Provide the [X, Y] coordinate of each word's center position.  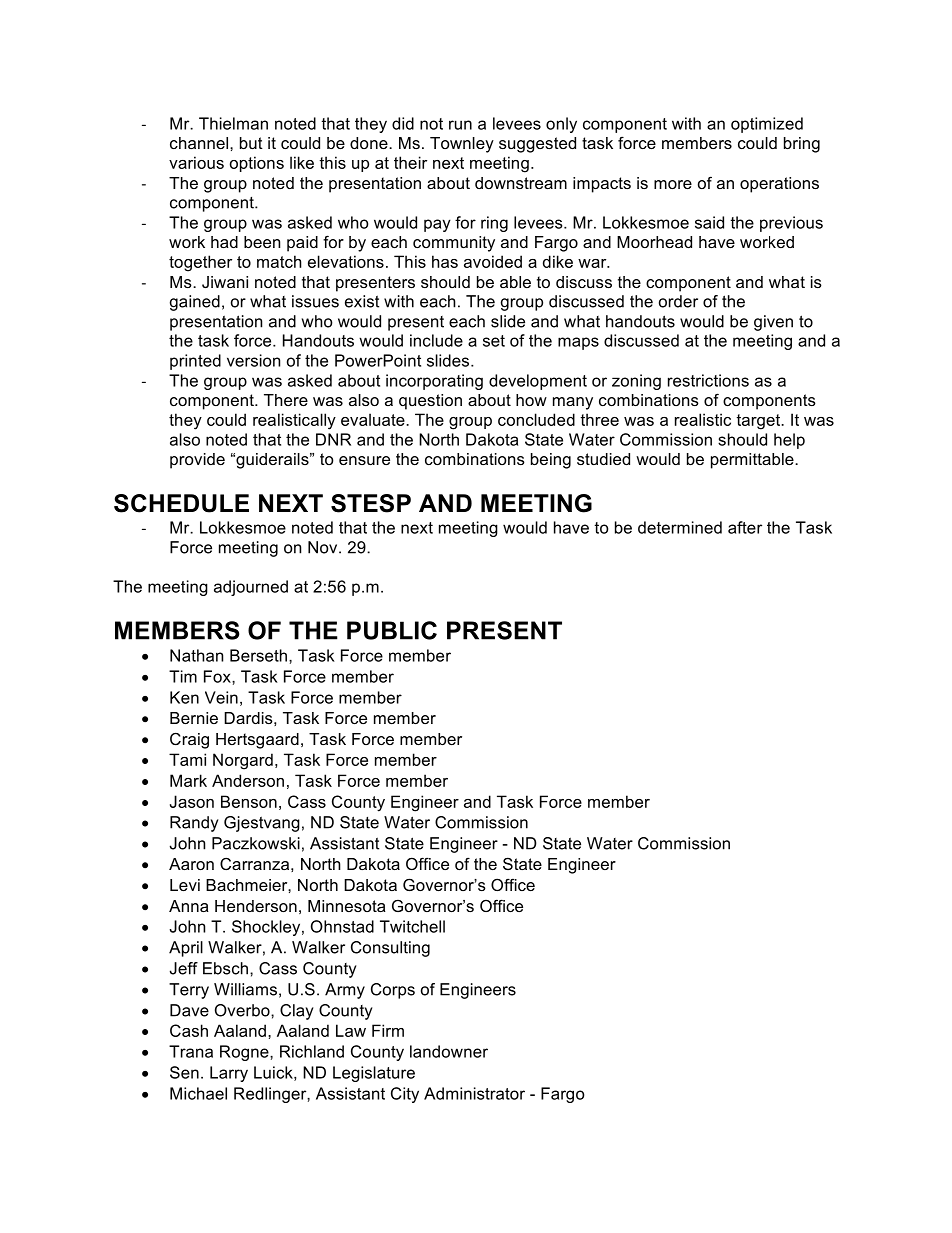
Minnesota [347, 906]
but [251, 143]
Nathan [196, 655]
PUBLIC [392, 630]
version [253, 360]
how [531, 400]
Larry [229, 1074]
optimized [767, 125]
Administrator [474, 1093]
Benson [249, 801]
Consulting [390, 949]
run [460, 125]
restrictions [708, 380]
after [745, 527]
